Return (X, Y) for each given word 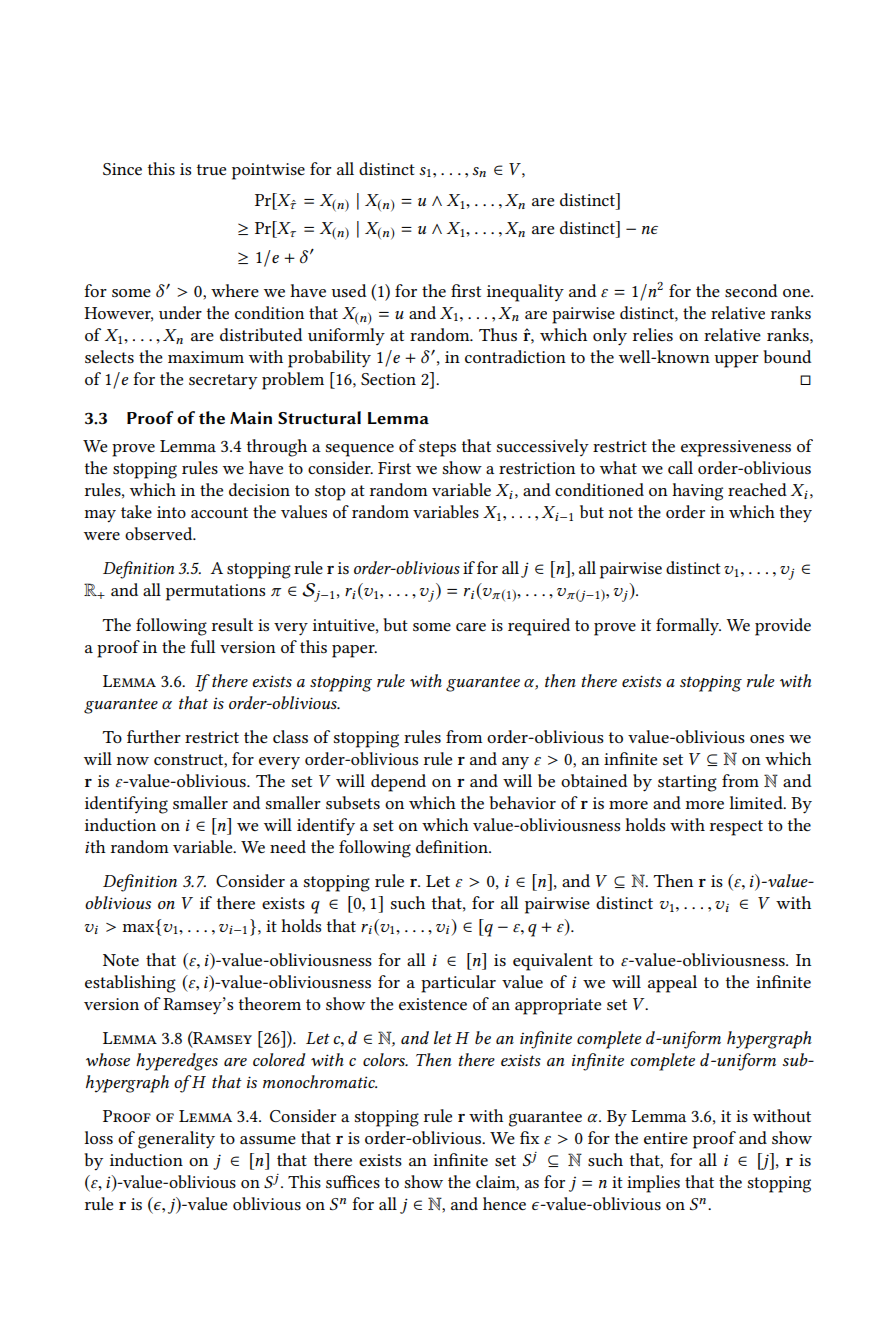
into (171, 512)
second (751, 290)
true (211, 169)
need (288, 846)
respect (736, 828)
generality (176, 1140)
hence (504, 1203)
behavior (522, 802)
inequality (525, 293)
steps (437, 449)
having (697, 492)
